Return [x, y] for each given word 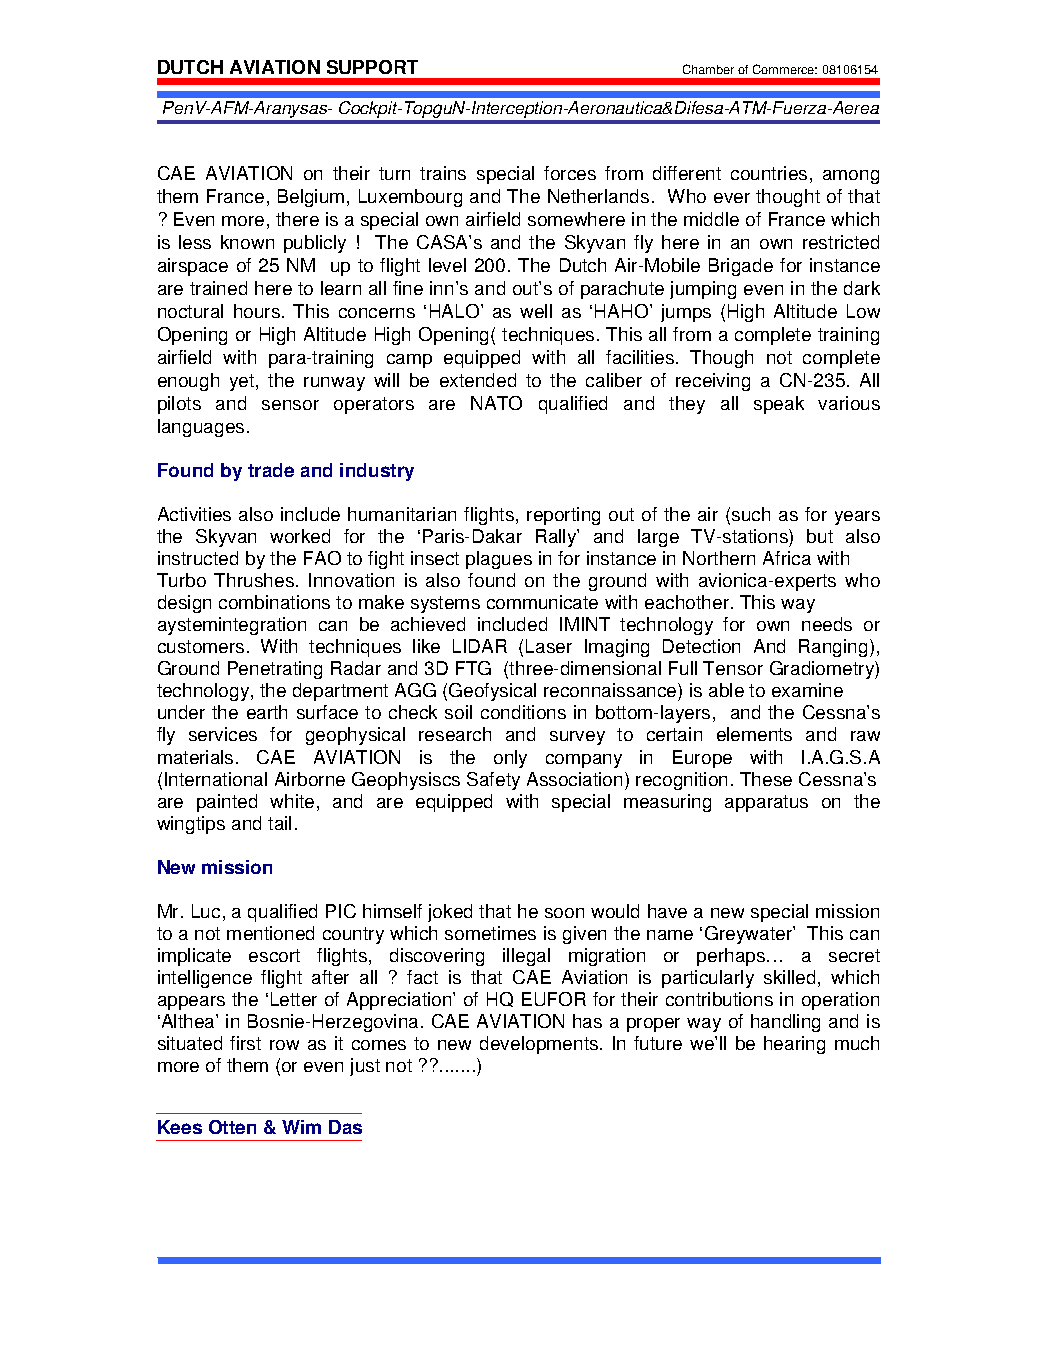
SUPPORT [372, 67]
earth [267, 712]
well [536, 311]
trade [271, 470]
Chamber [708, 69]
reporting [563, 516]
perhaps [731, 957]
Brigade [741, 267]
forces [570, 173]
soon [564, 913]
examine [807, 690]
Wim [301, 1127]
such [751, 514]
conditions [523, 712]
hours [257, 311]
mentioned [270, 933]
